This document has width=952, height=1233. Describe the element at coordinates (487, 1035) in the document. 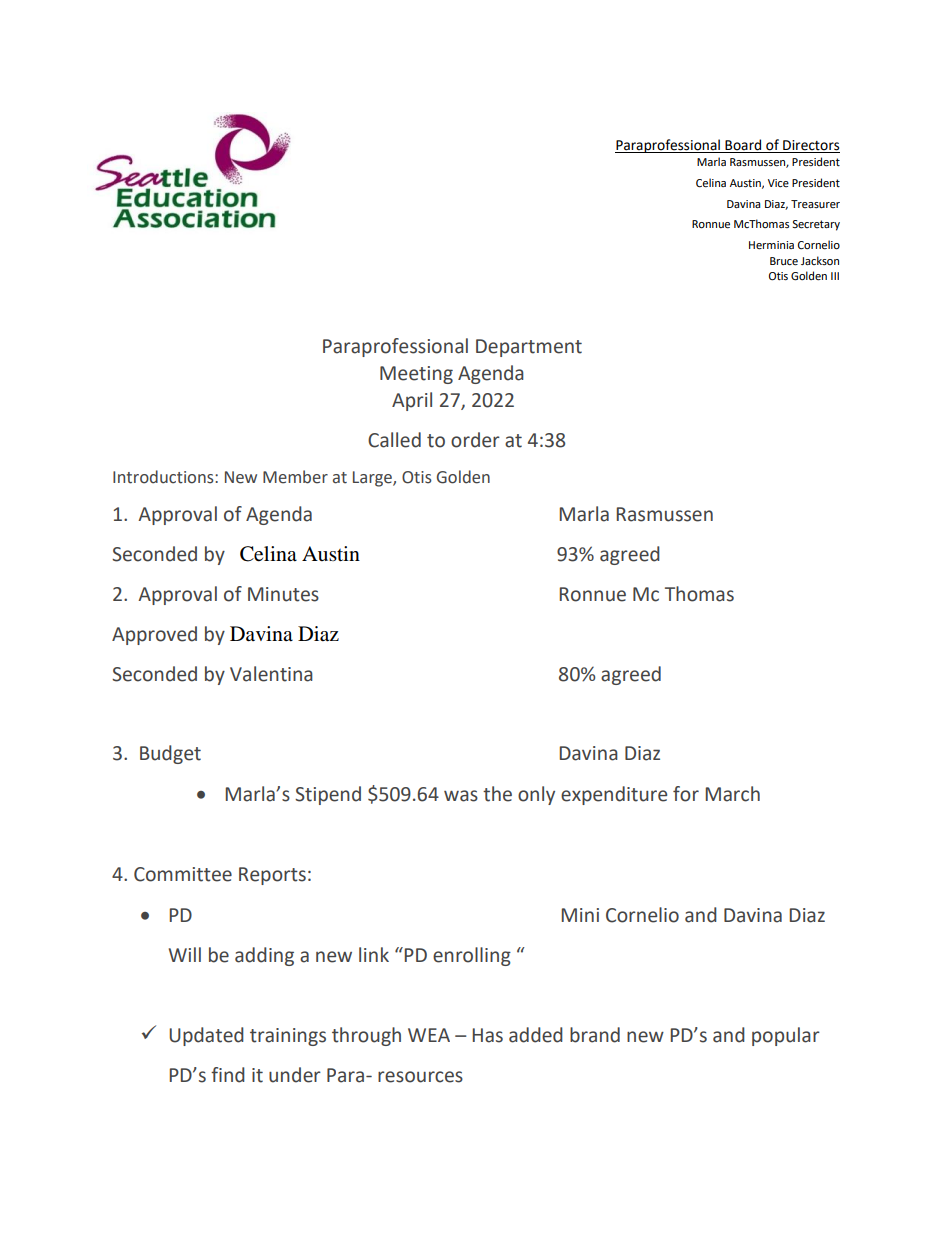

I see `Has` at that location.
